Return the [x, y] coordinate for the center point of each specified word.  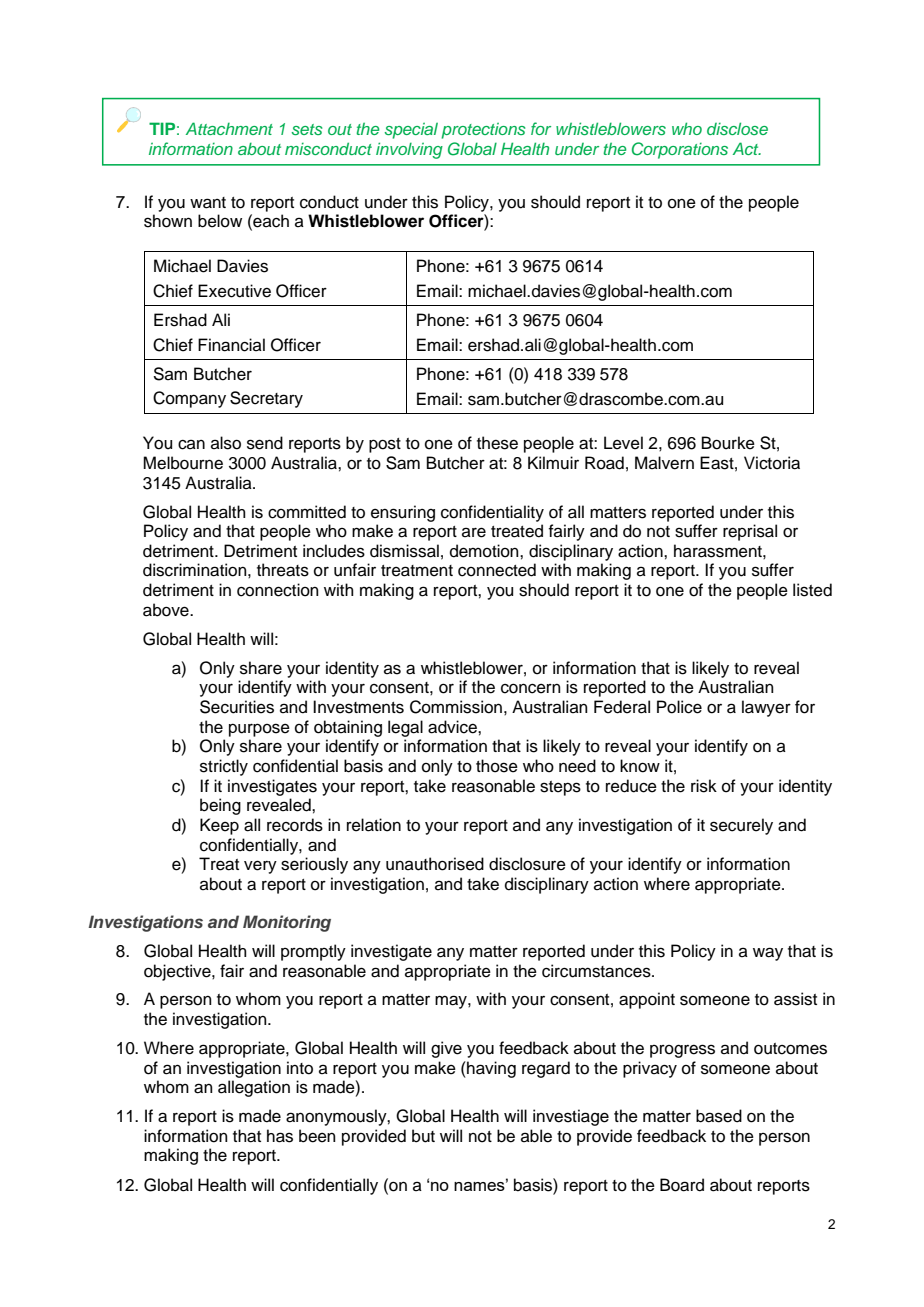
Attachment [229, 128]
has [280, 1136]
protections [483, 131]
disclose [737, 128]
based [719, 1116]
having [490, 1069]
